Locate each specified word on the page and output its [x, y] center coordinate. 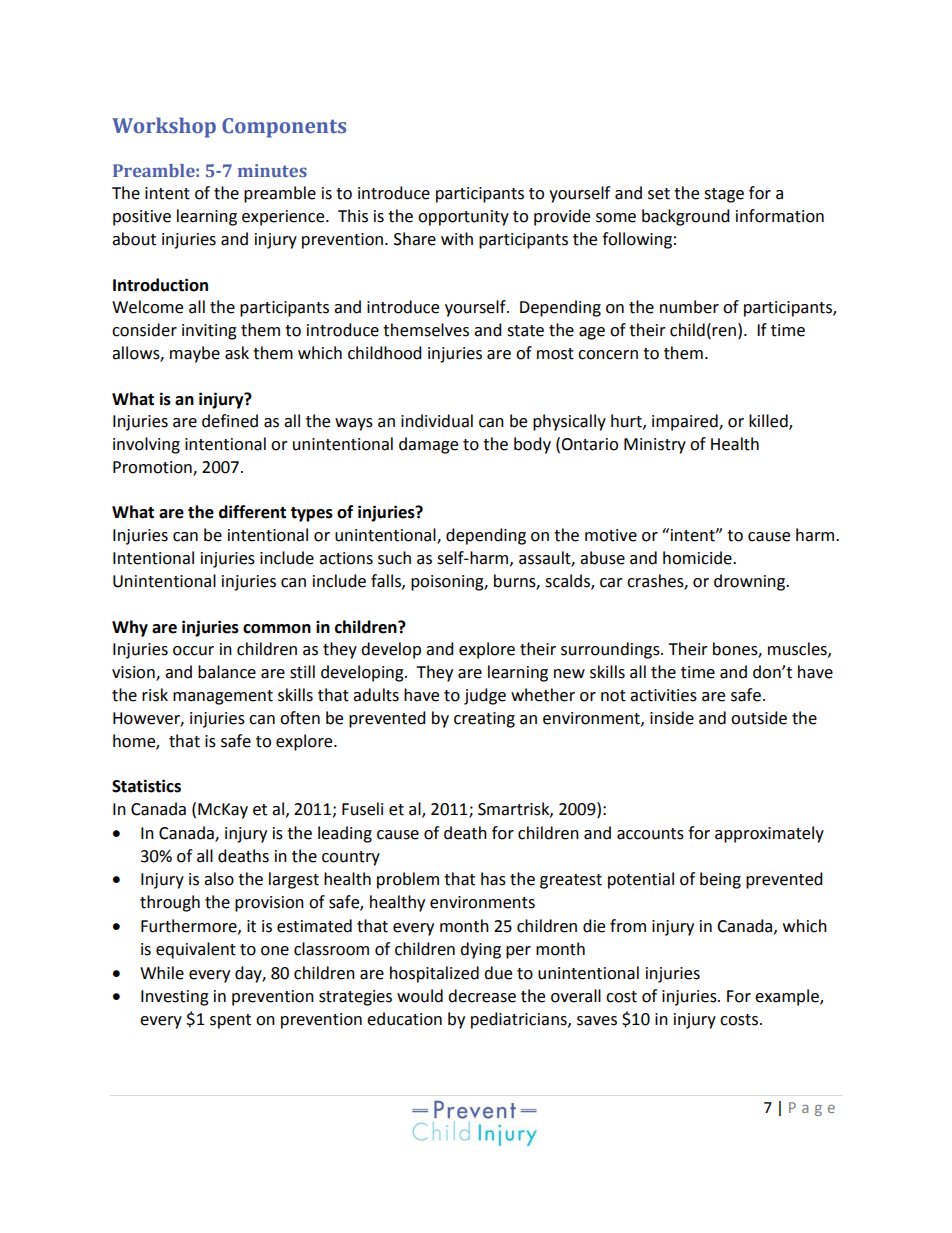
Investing [175, 998]
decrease [482, 996]
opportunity [463, 218]
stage [724, 195]
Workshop [164, 127]
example [788, 997]
